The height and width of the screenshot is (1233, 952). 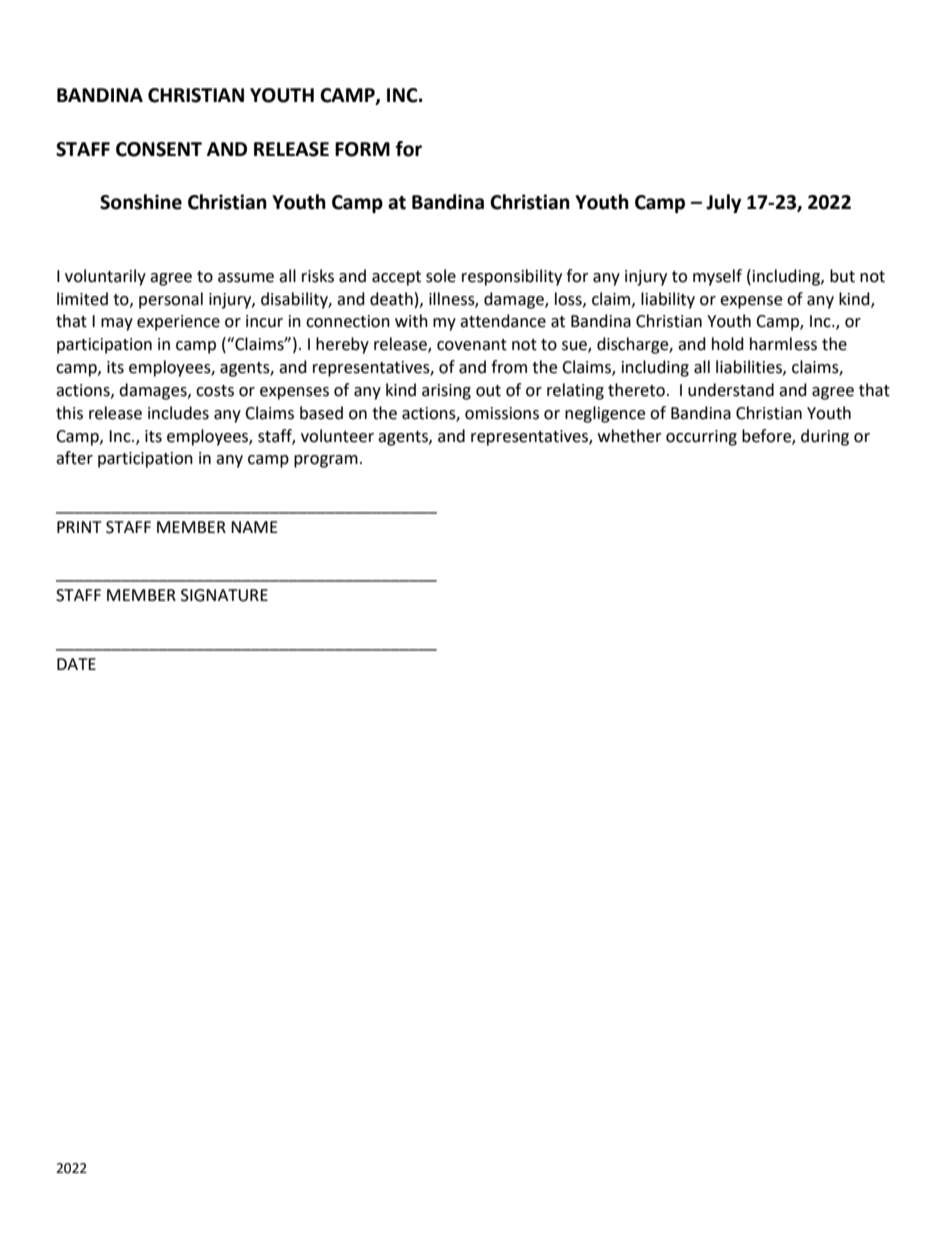 I want to click on PRINT, so click(x=79, y=527).
